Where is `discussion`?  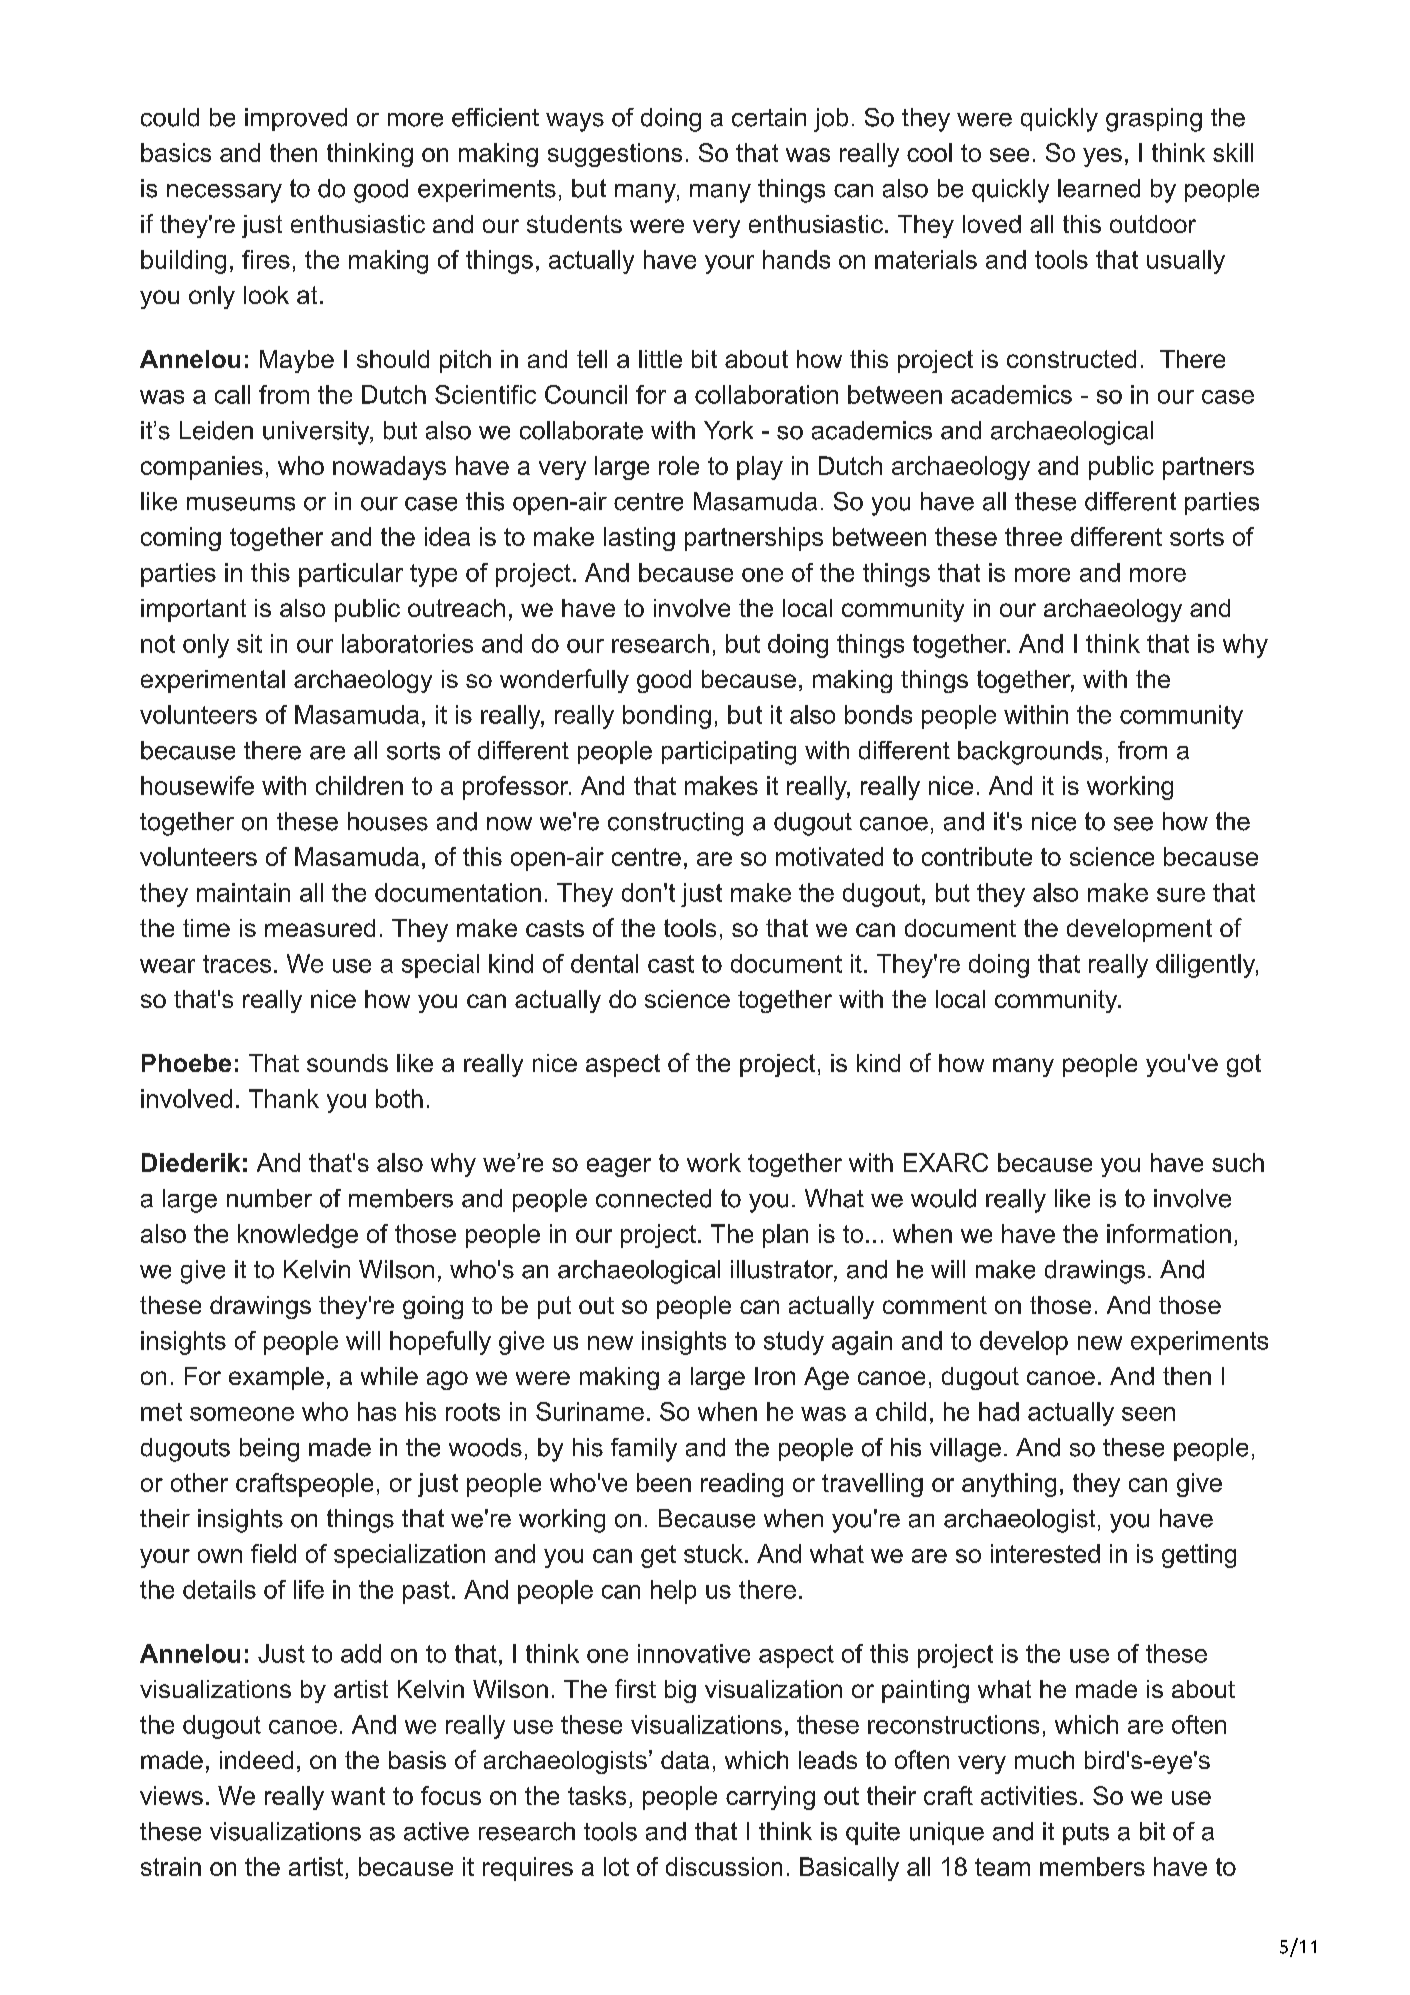
discussion is located at coordinates (724, 1866).
